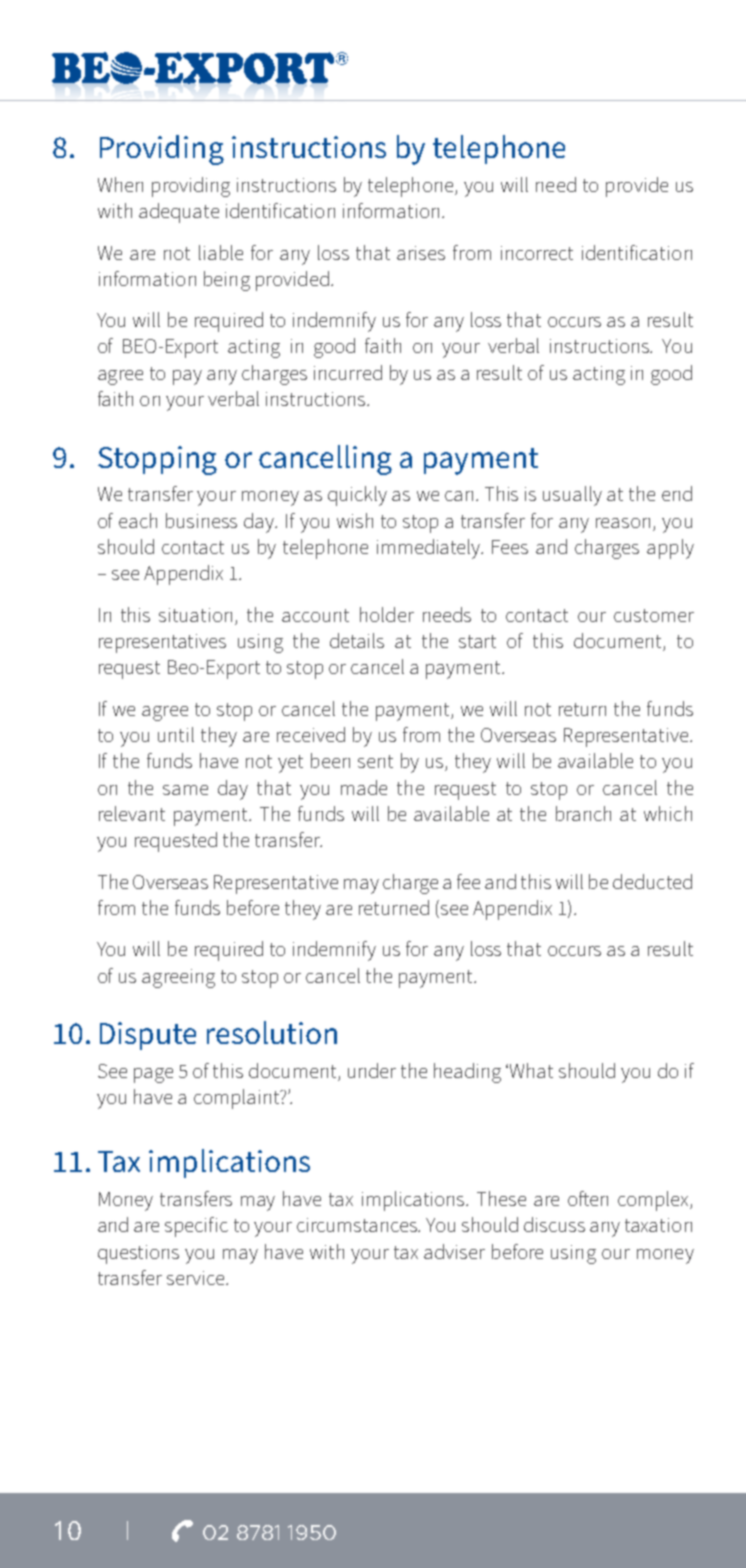  What do you see at coordinates (537, 253) in the screenshot?
I see `incorrect` at bounding box center [537, 253].
